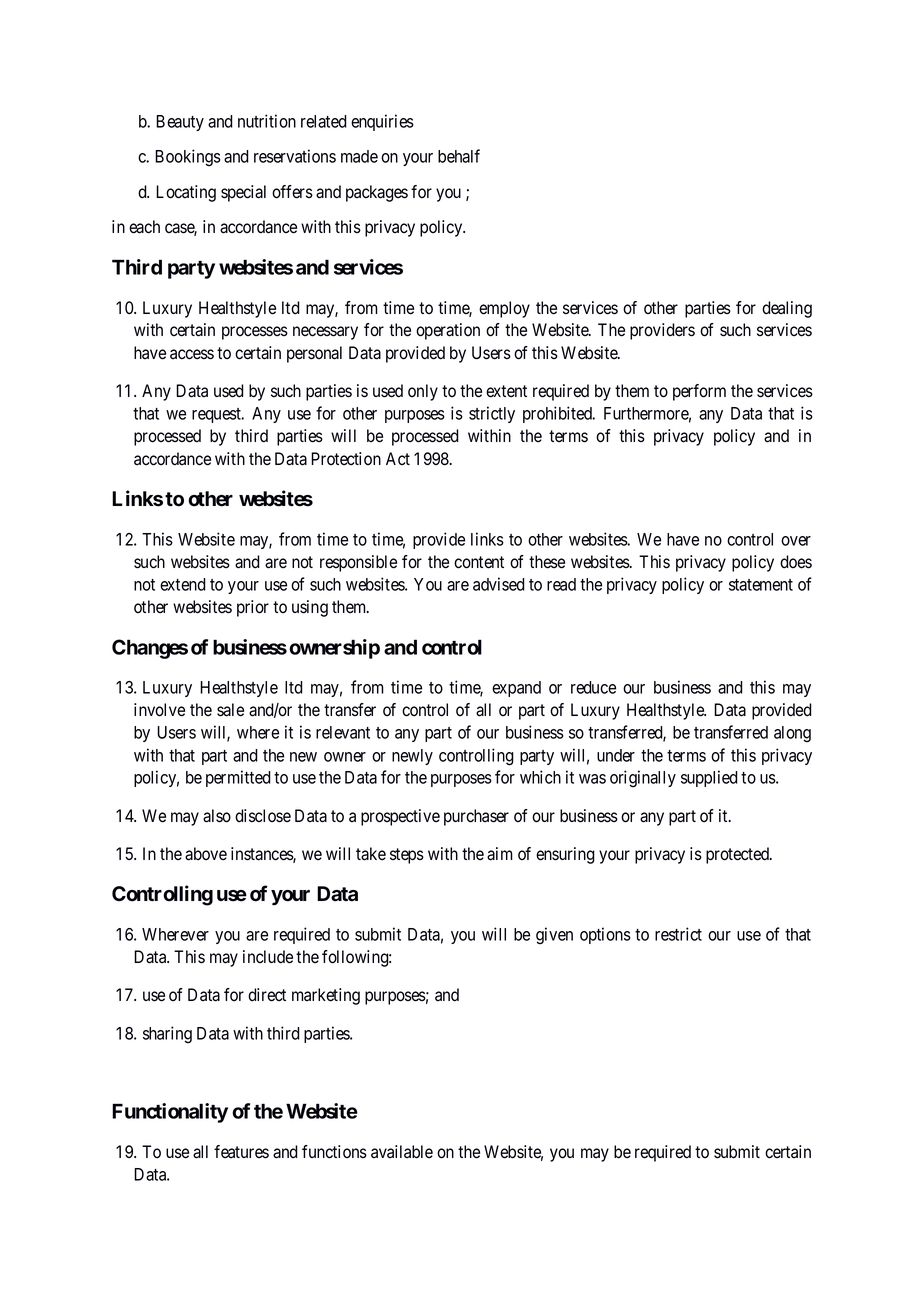  Describe the element at coordinates (761, 585) in the screenshot. I see `statement` at that location.
